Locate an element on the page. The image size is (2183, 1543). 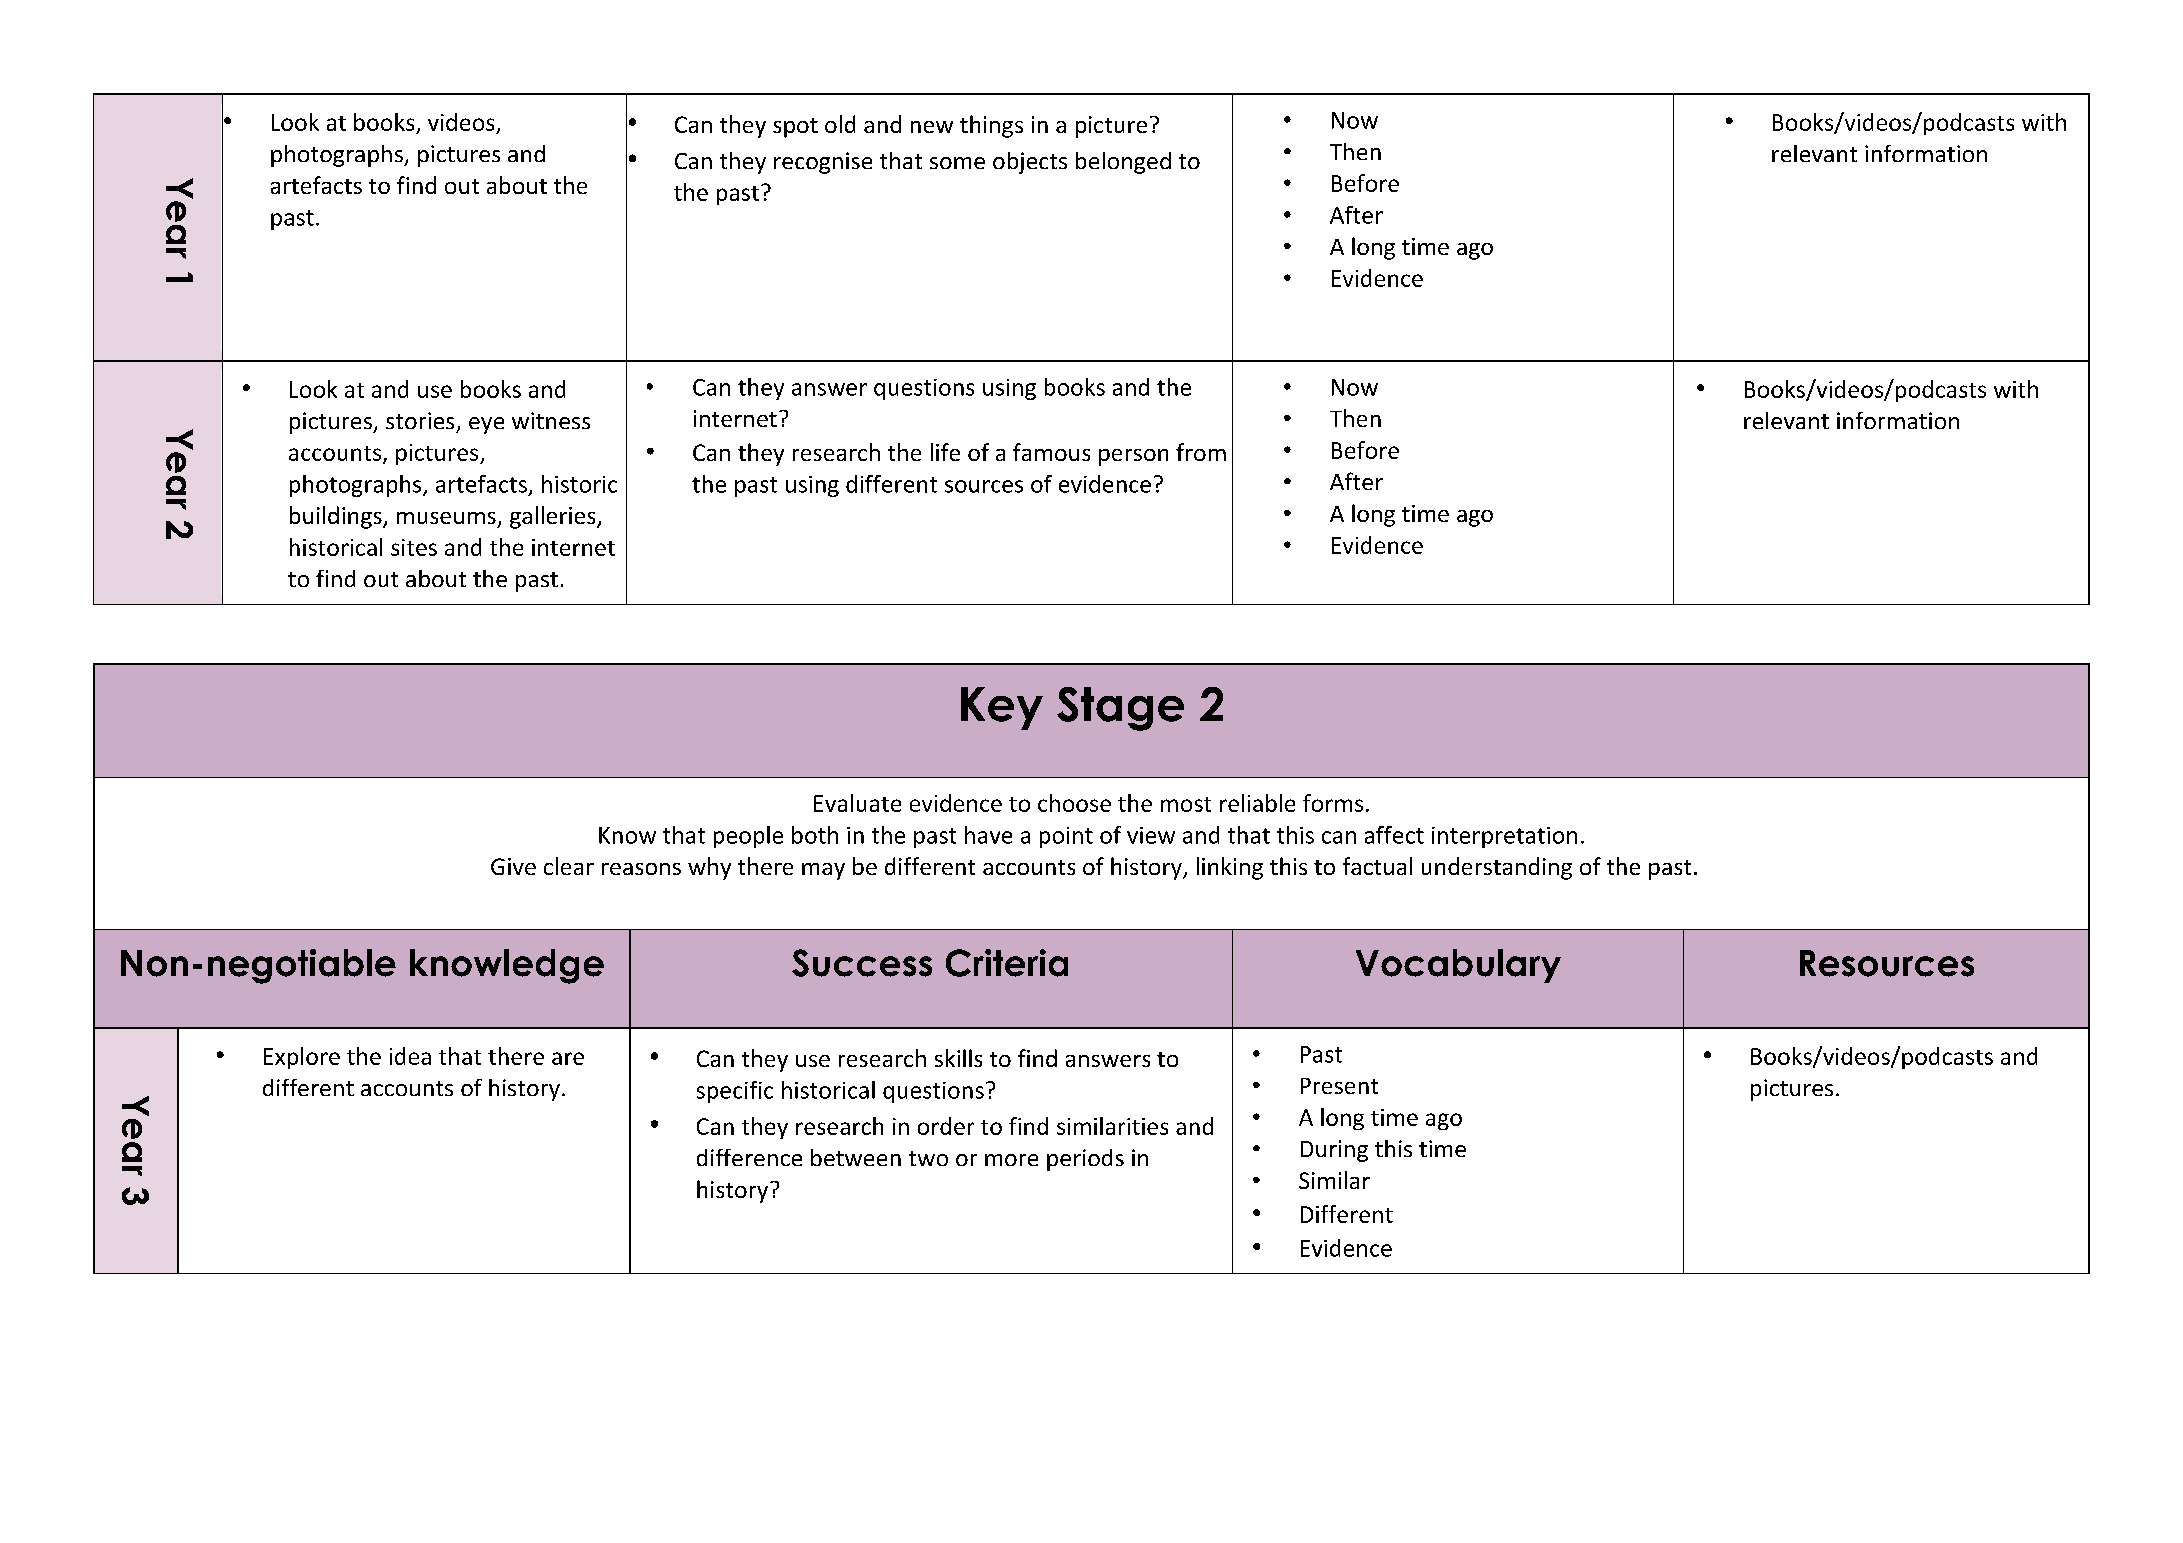
sites is located at coordinates (414, 547).
